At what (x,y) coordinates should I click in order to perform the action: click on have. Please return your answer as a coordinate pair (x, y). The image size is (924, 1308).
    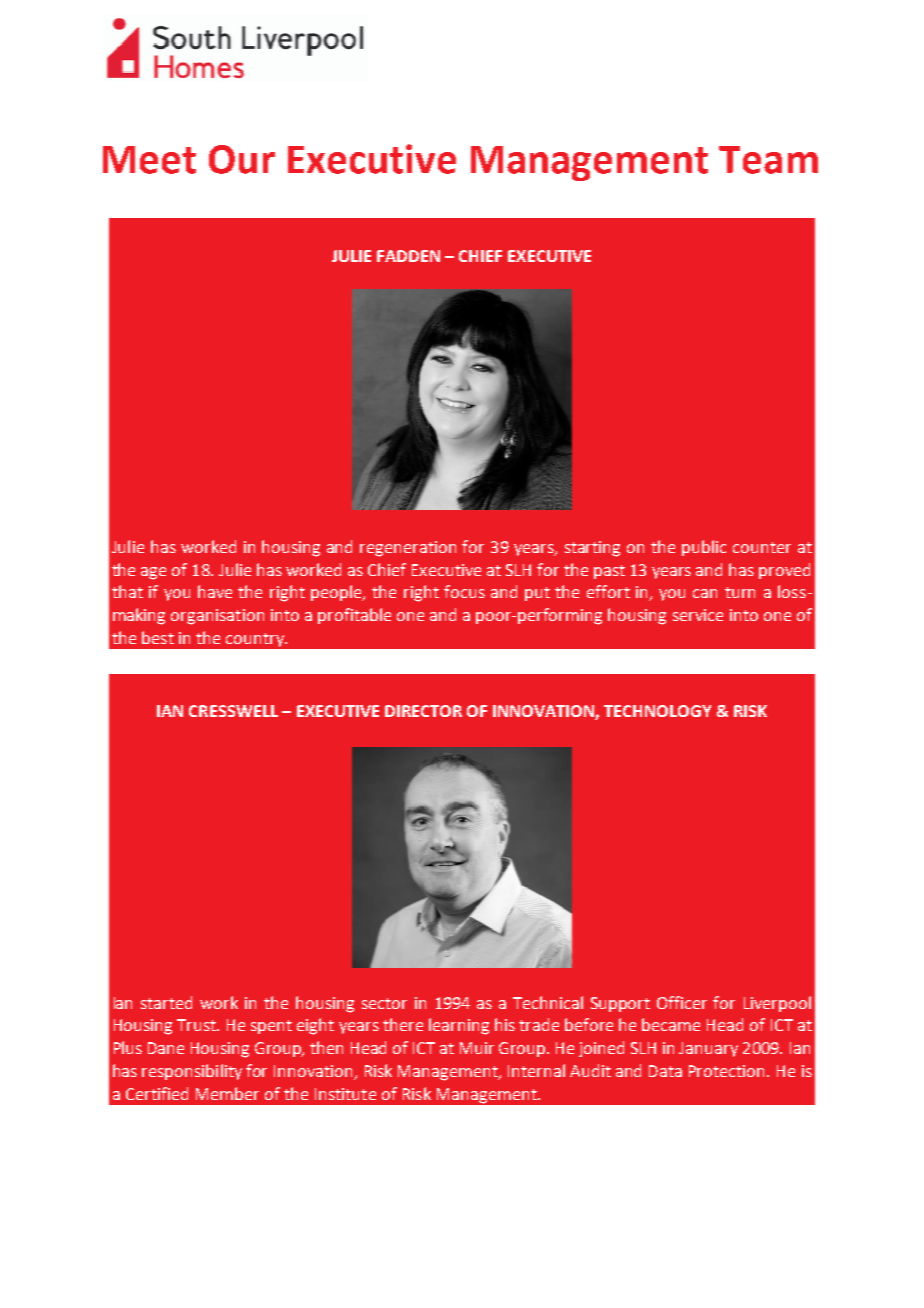
    Looking at the image, I should click on (215, 591).
